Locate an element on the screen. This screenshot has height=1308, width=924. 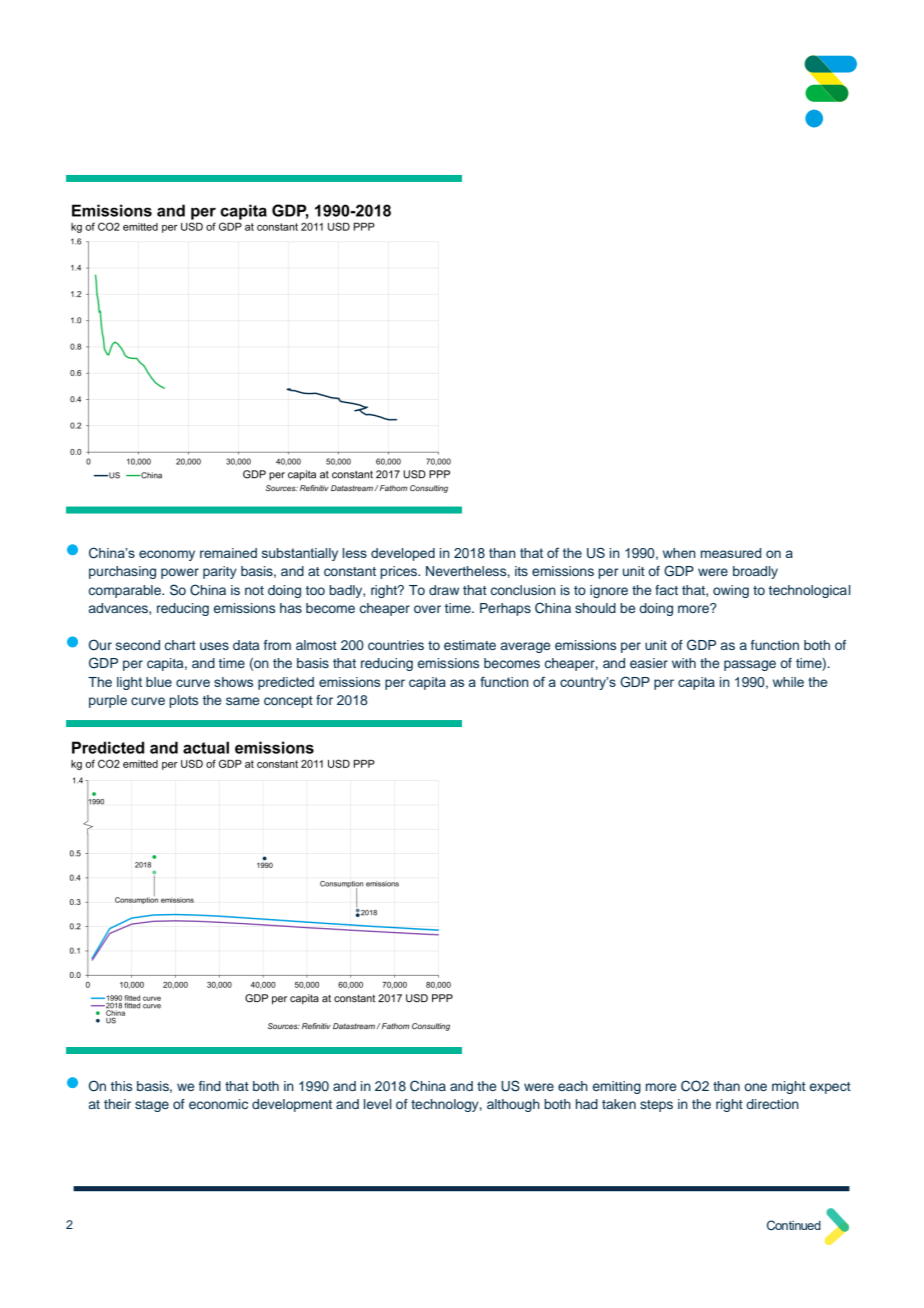
owing is located at coordinates (731, 591).
